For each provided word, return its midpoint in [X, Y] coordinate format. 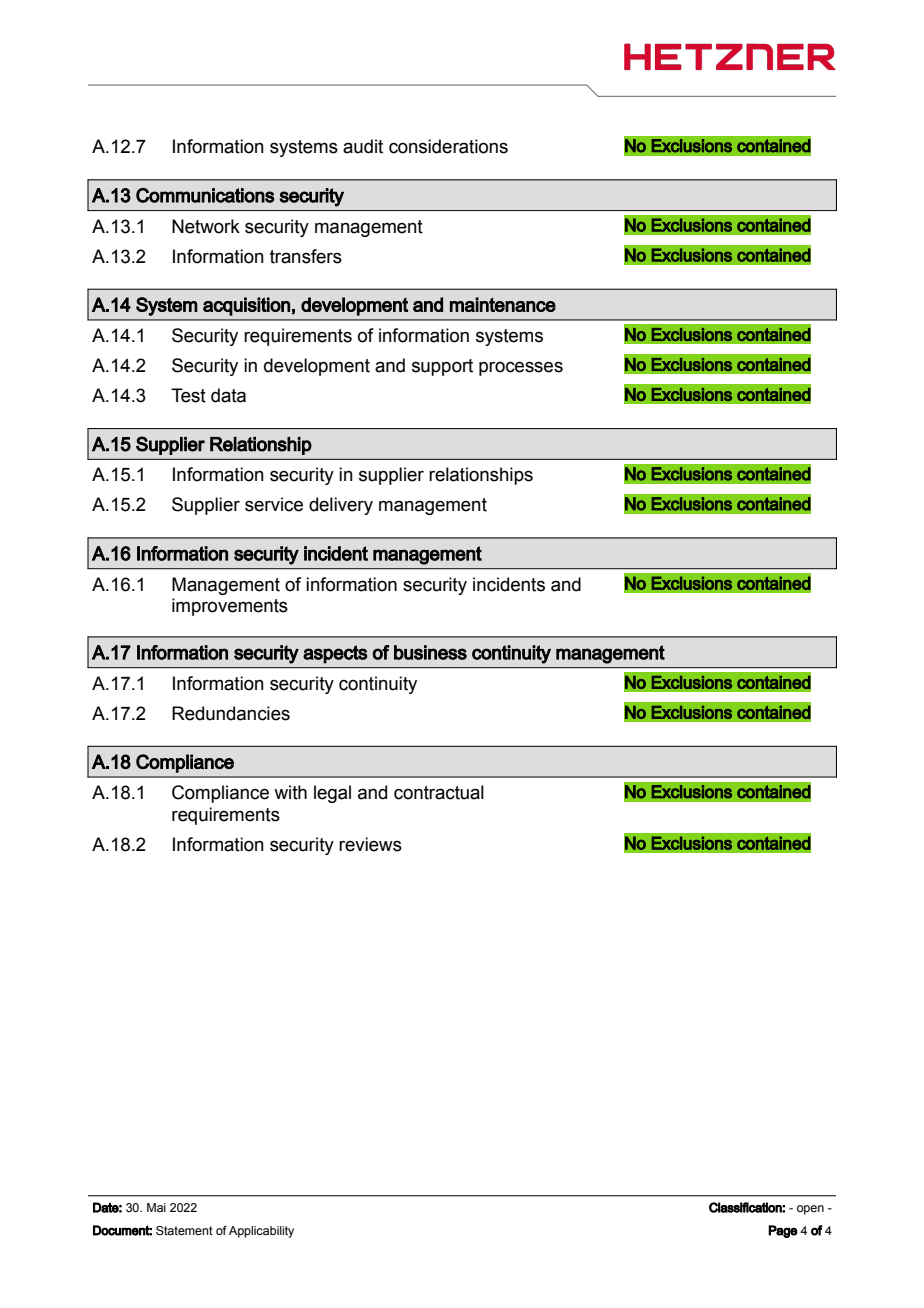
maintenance [503, 304]
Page [783, 1231]
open [810, 1210]
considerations [448, 146]
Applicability [261, 1232]
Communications [205, 195]
